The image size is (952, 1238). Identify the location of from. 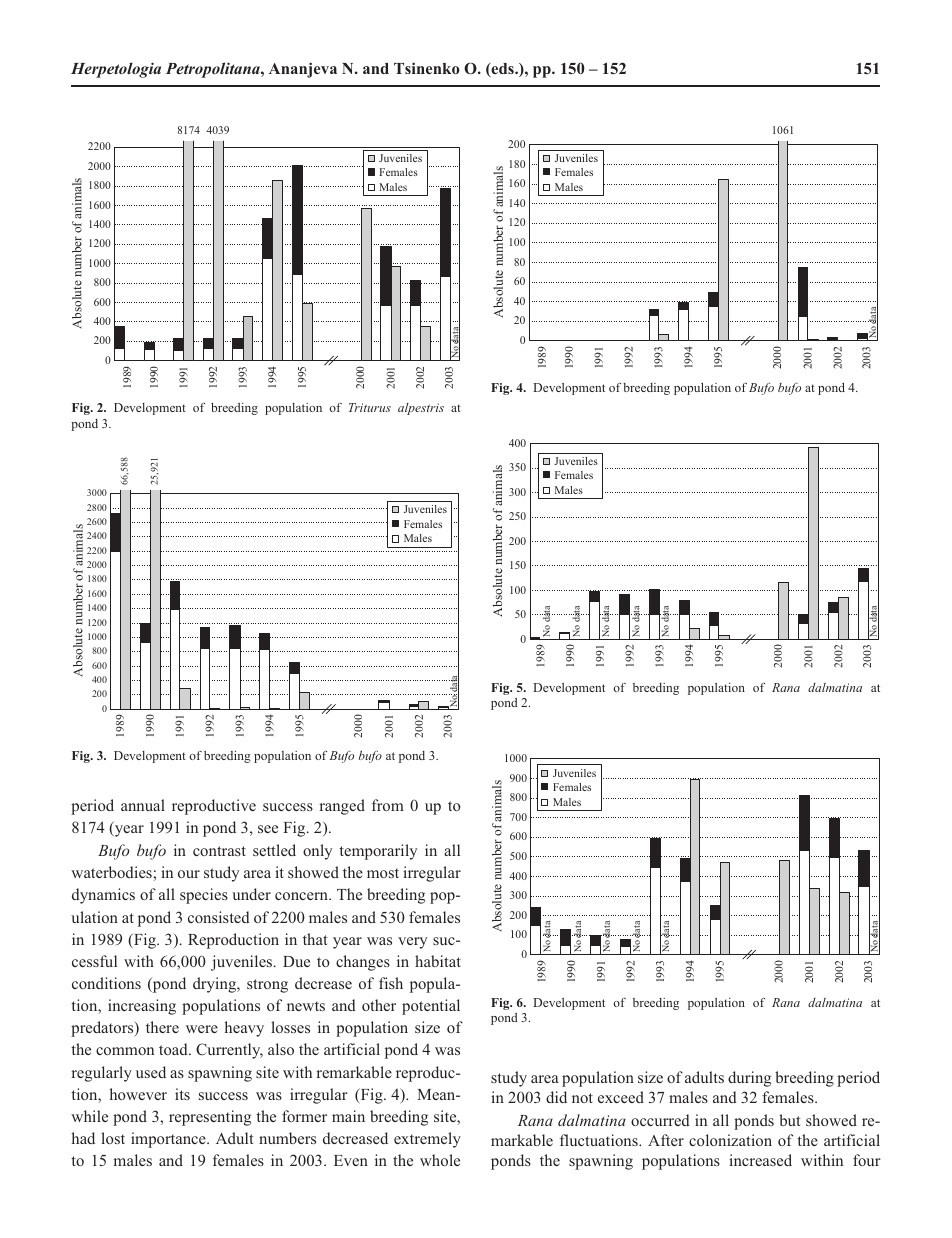
(388, 805).
